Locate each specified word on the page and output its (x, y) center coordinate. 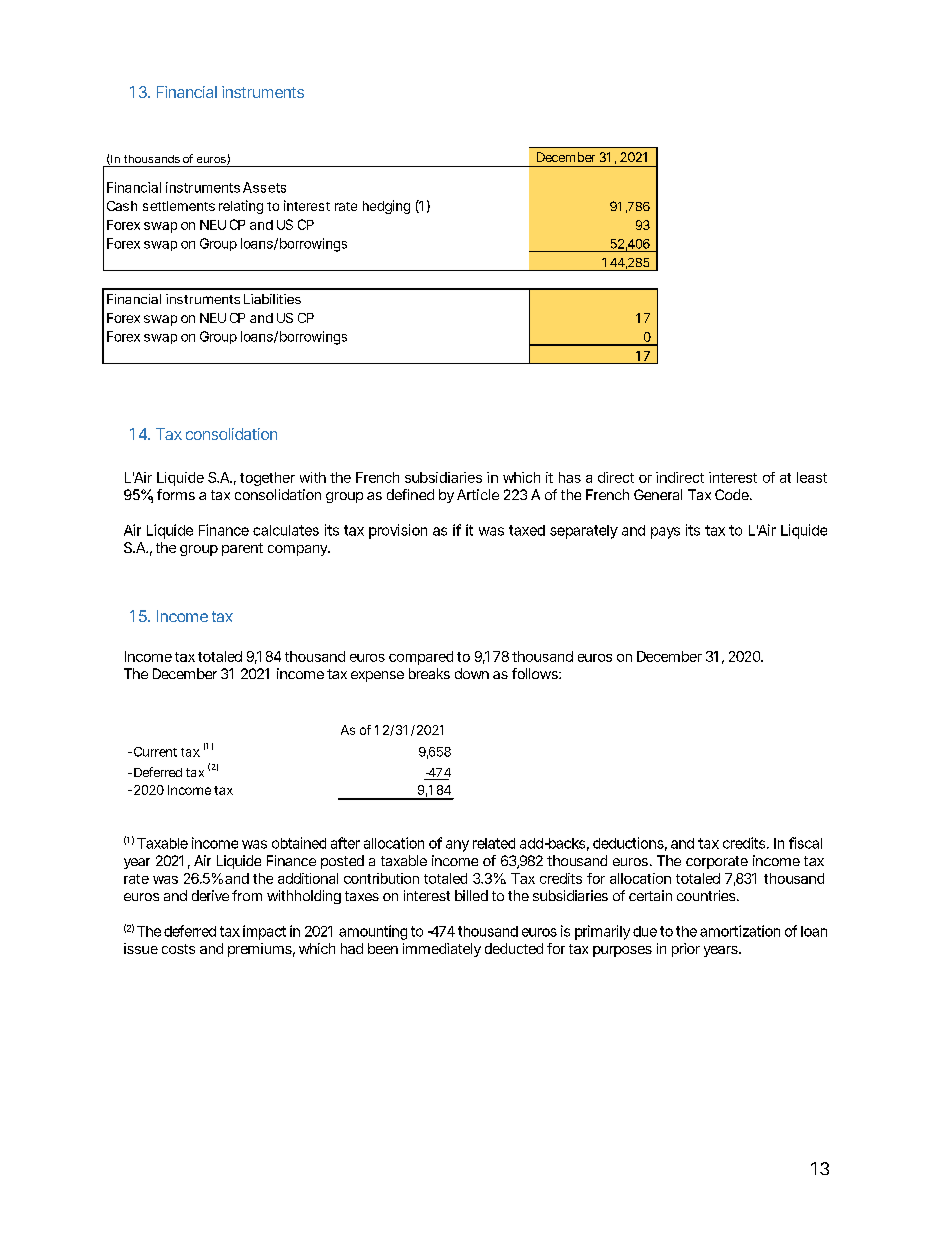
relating (241, 207)
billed (471, 895)
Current (154, 752)
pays (665, 533)
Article (478, 494)
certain (650, 895)
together (267, 479)
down (472, 673)
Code (732, 494)
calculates (286, 530)
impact (264, 932)
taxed (527, 530)
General (658, 494)
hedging (386, 207)
